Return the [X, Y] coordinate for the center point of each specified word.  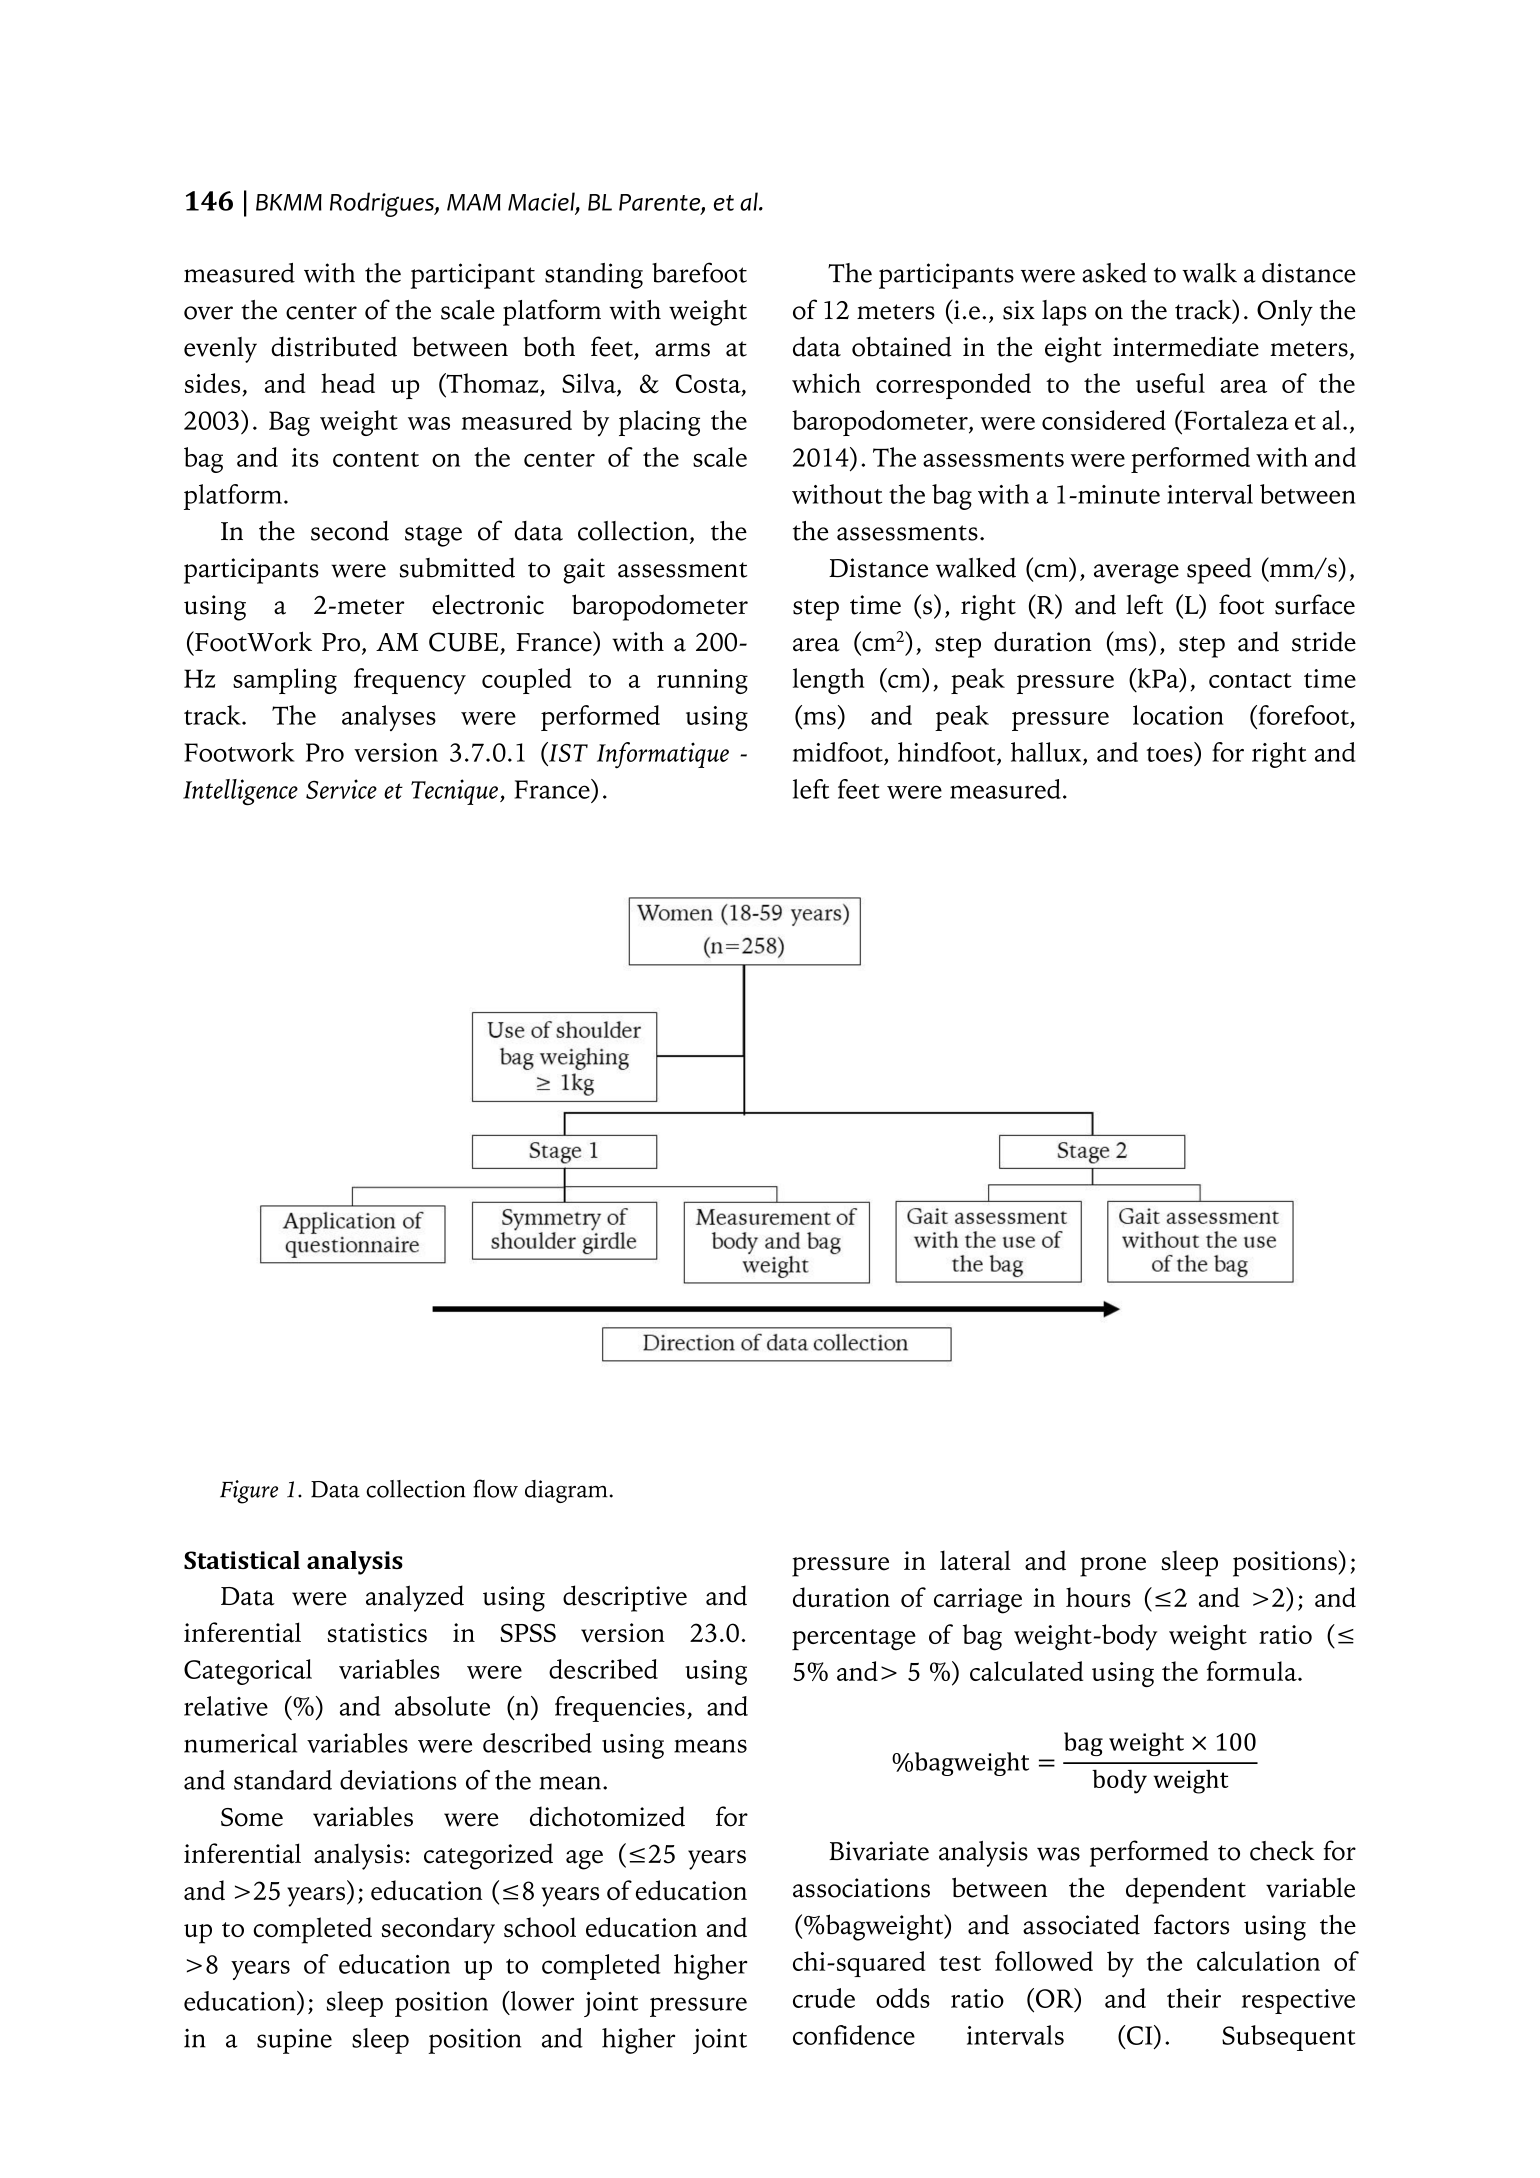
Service [341, 789]
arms [682, 350]
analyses [389, 718]
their [1194, 1998]
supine [294, 2041]
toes [1170, 754]
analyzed [415, 1598]
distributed [334, 346]
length [828, 681]
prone [1113, 1567]
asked [1114, 273]
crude [824, 1998]
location [1178, 715]
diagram [566, 1491]
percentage [854, 1640]
